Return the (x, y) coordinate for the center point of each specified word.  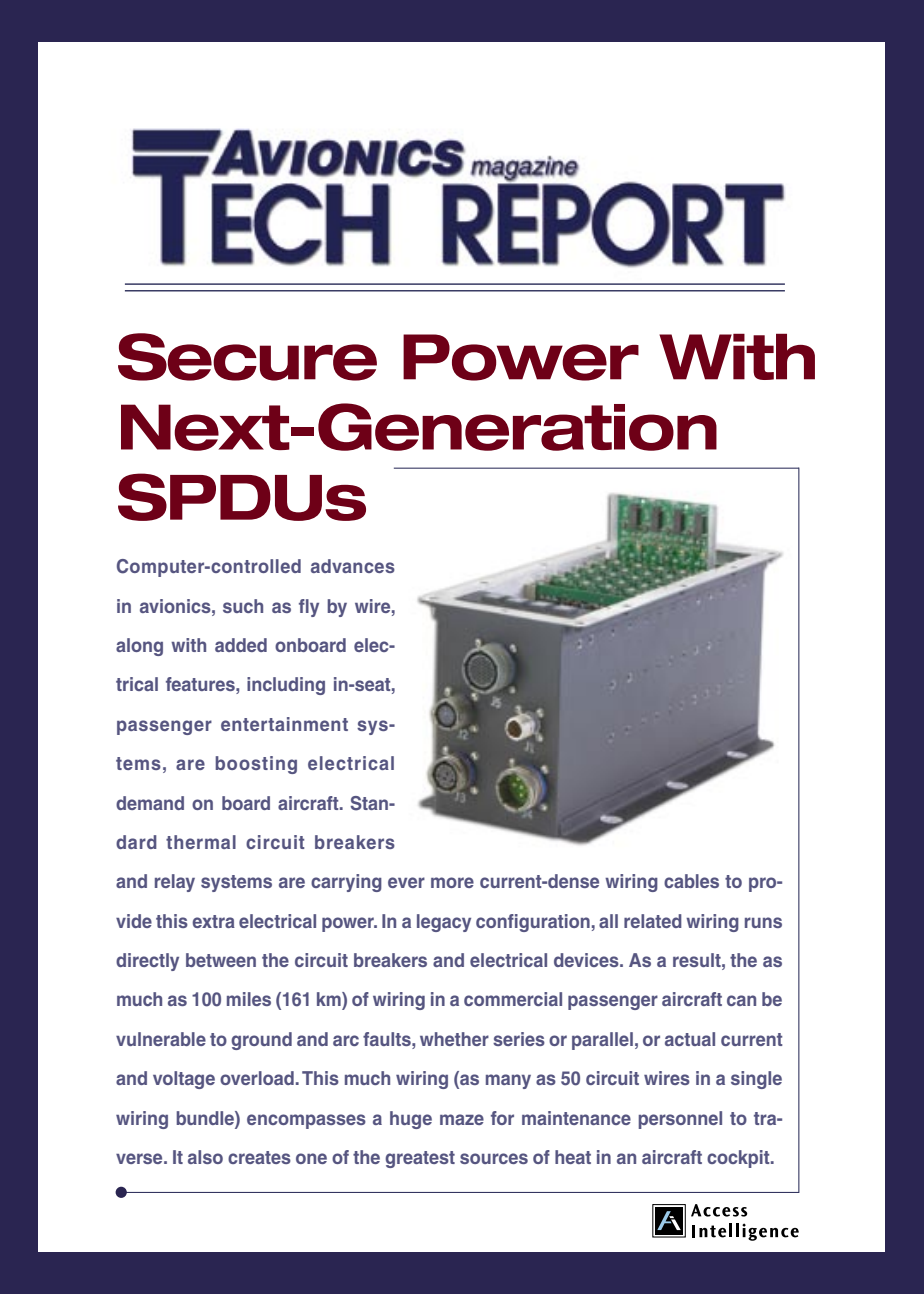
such (243, 606)
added (241, 645)
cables (691, 881)
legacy (444, 923)
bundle (206, 1118)
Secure (247, 357)
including (286, 686)
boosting (256, 765)
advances (353, 566)
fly (309, 608)
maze (462, 1119)
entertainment (284, 724)
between (221, 960)
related (653, 921)
